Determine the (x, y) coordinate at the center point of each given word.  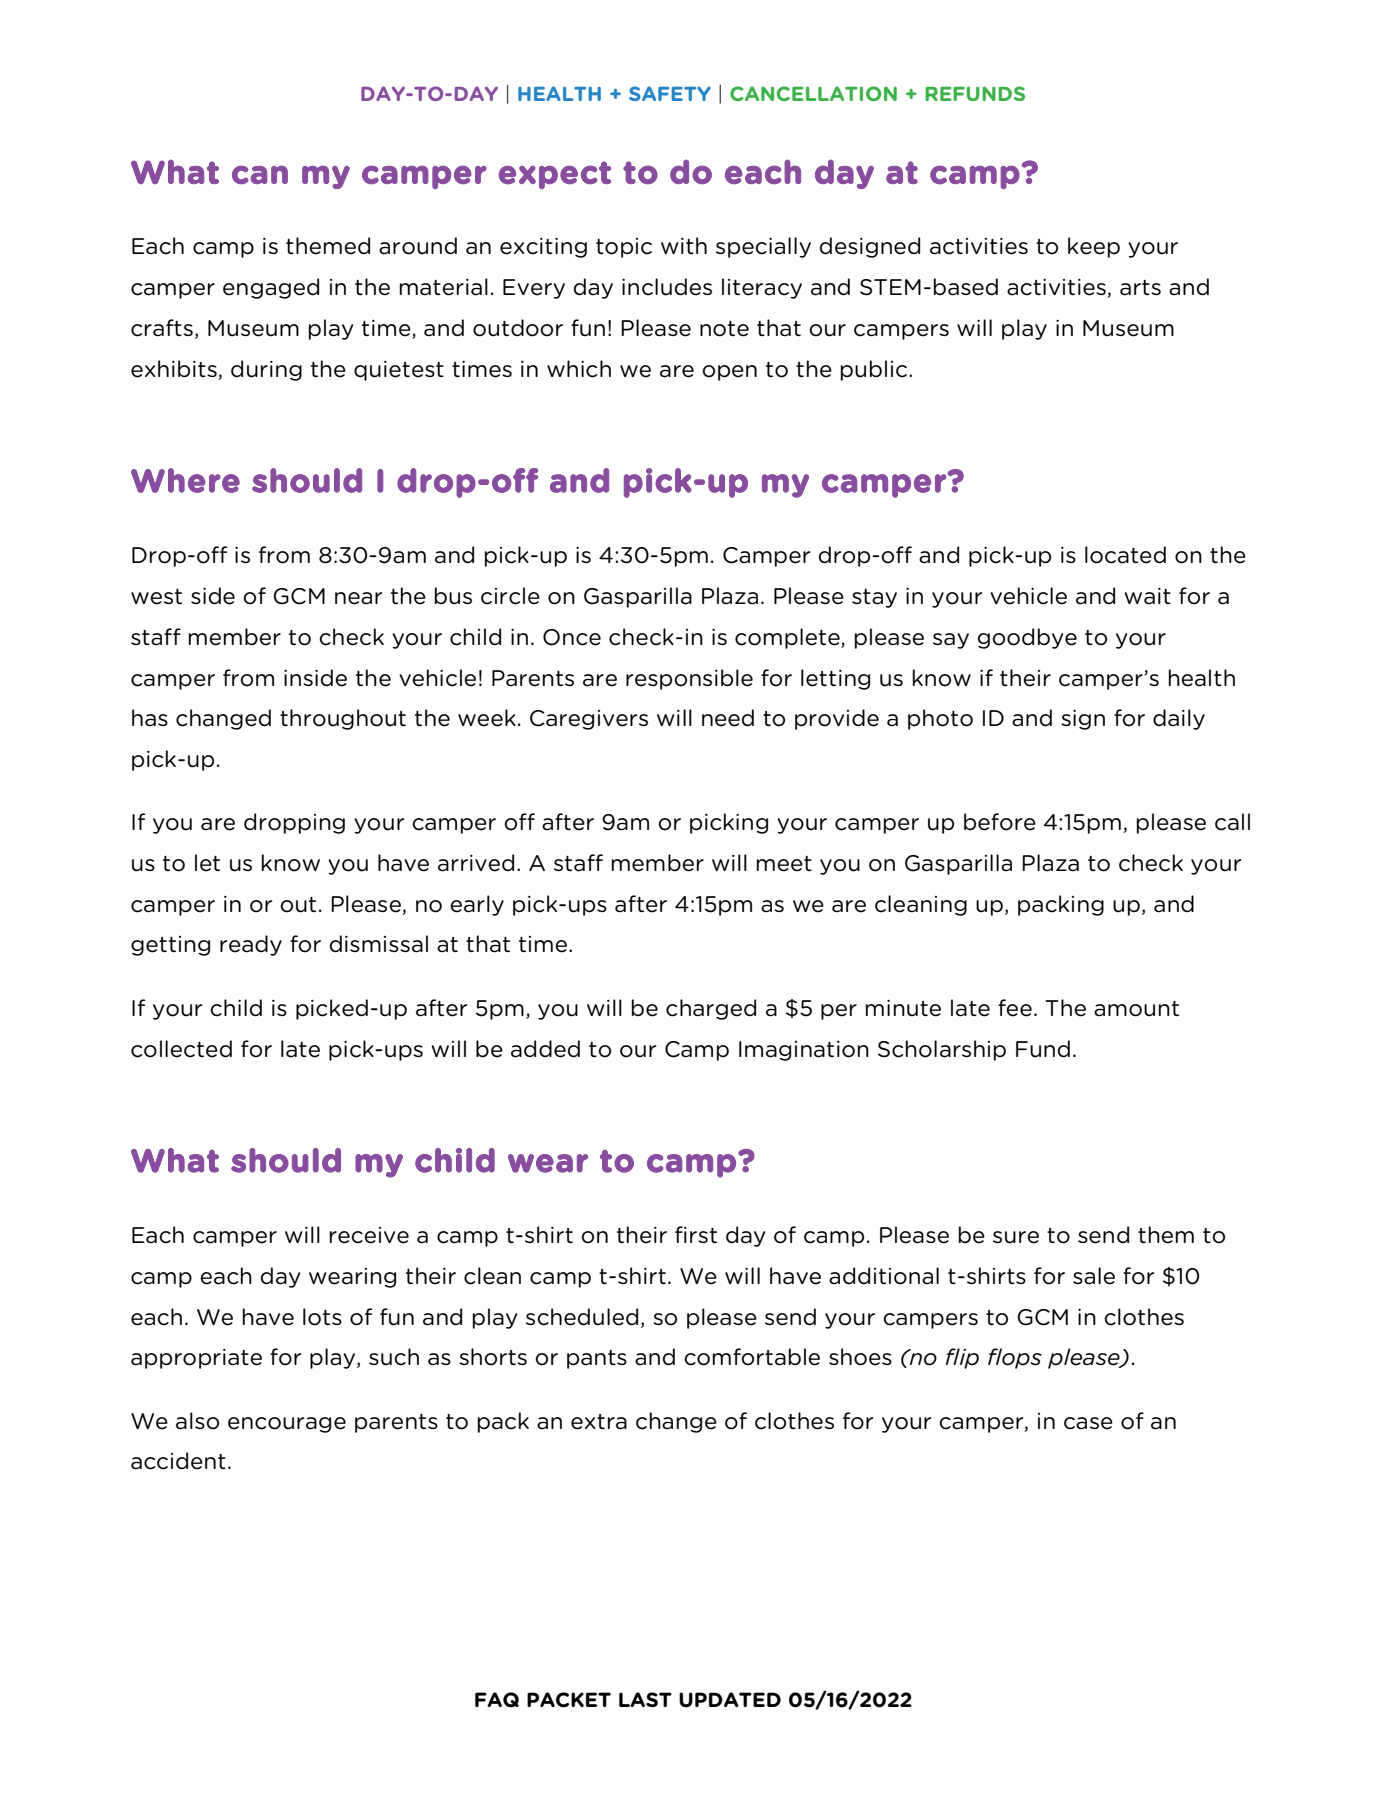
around (418, 246)
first (696, 1234)
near (358, 598)
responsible (689, 679)
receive (369, 1235)
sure (1016, 1237)
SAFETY (670, 93)
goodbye (1027, 638)
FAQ (497, 1700)
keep (1094, 247)
